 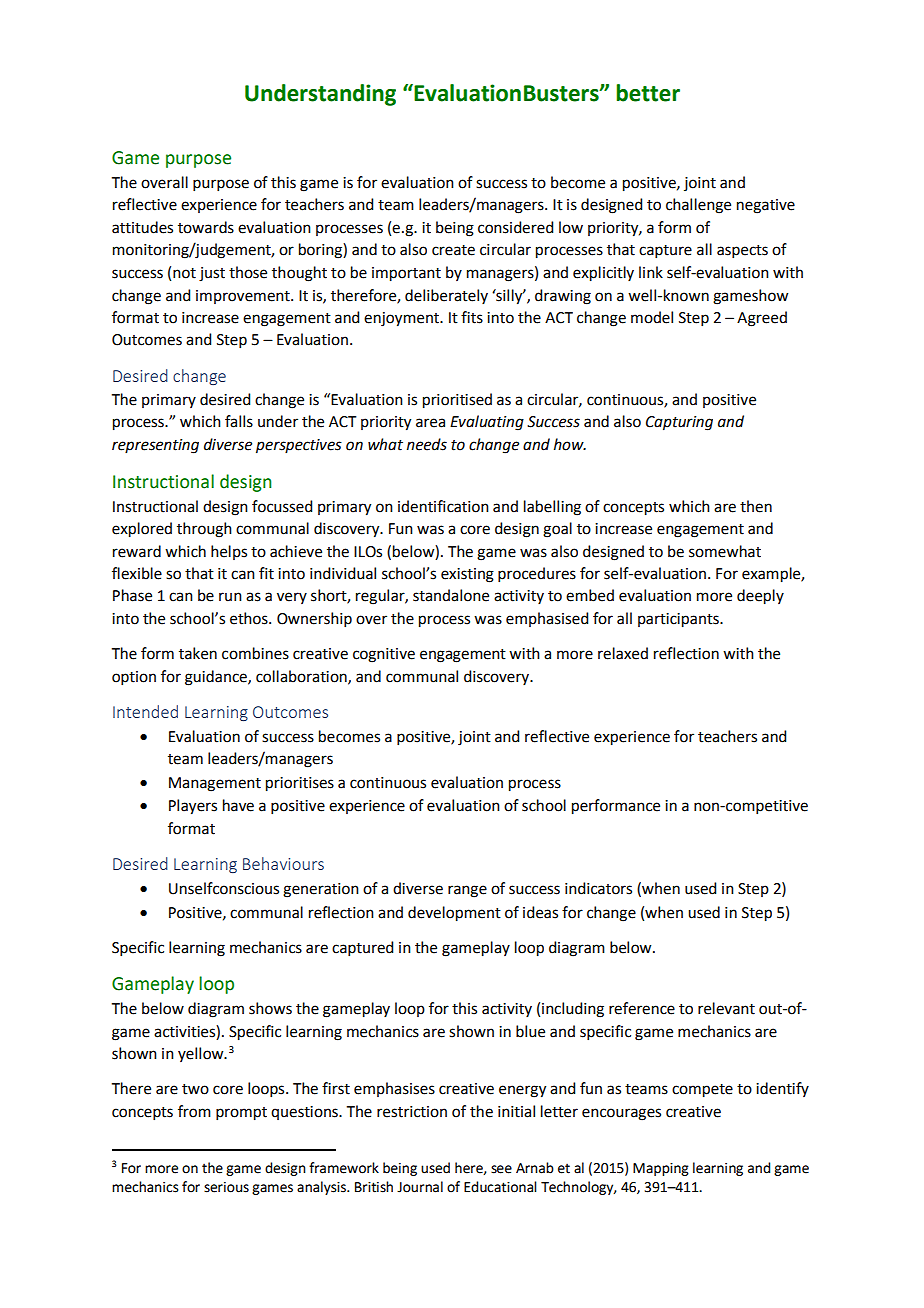 What do you see at coordinates (193, 807) in the page?
I see `Players` at bounding box center [193, 807].
